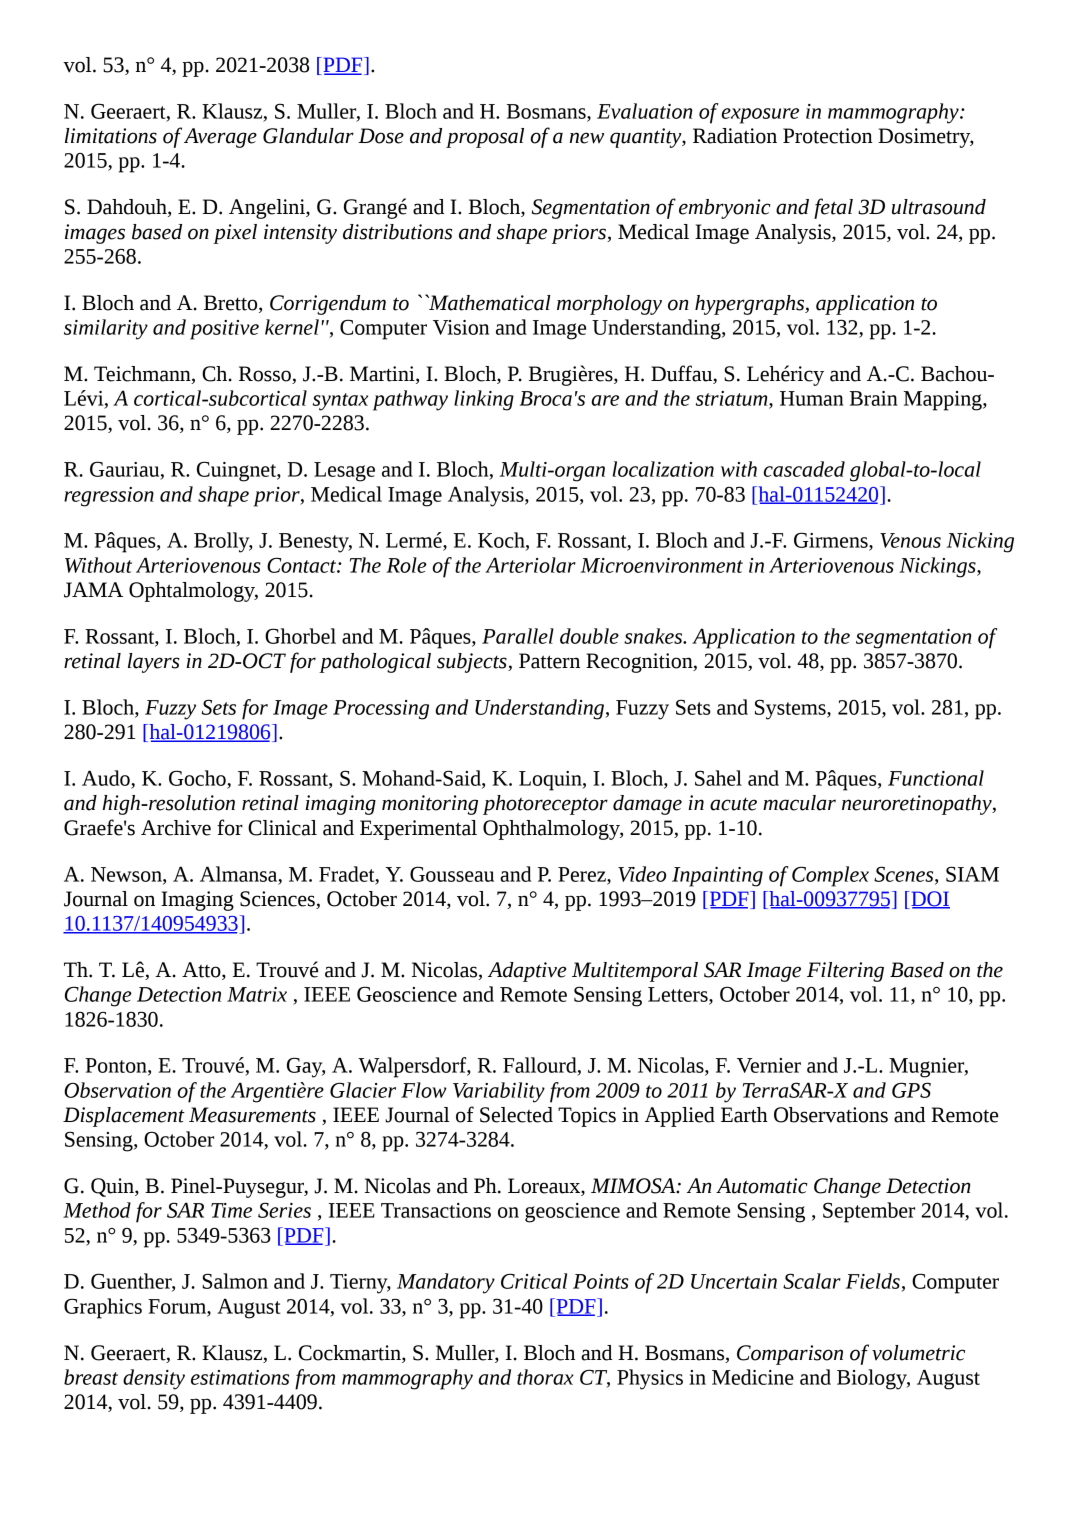 This page has height=1534, width=1084. What do you see at coordinates (545, 1377) in the page?
I see `thorax` at bounding box center [545, 1377].
